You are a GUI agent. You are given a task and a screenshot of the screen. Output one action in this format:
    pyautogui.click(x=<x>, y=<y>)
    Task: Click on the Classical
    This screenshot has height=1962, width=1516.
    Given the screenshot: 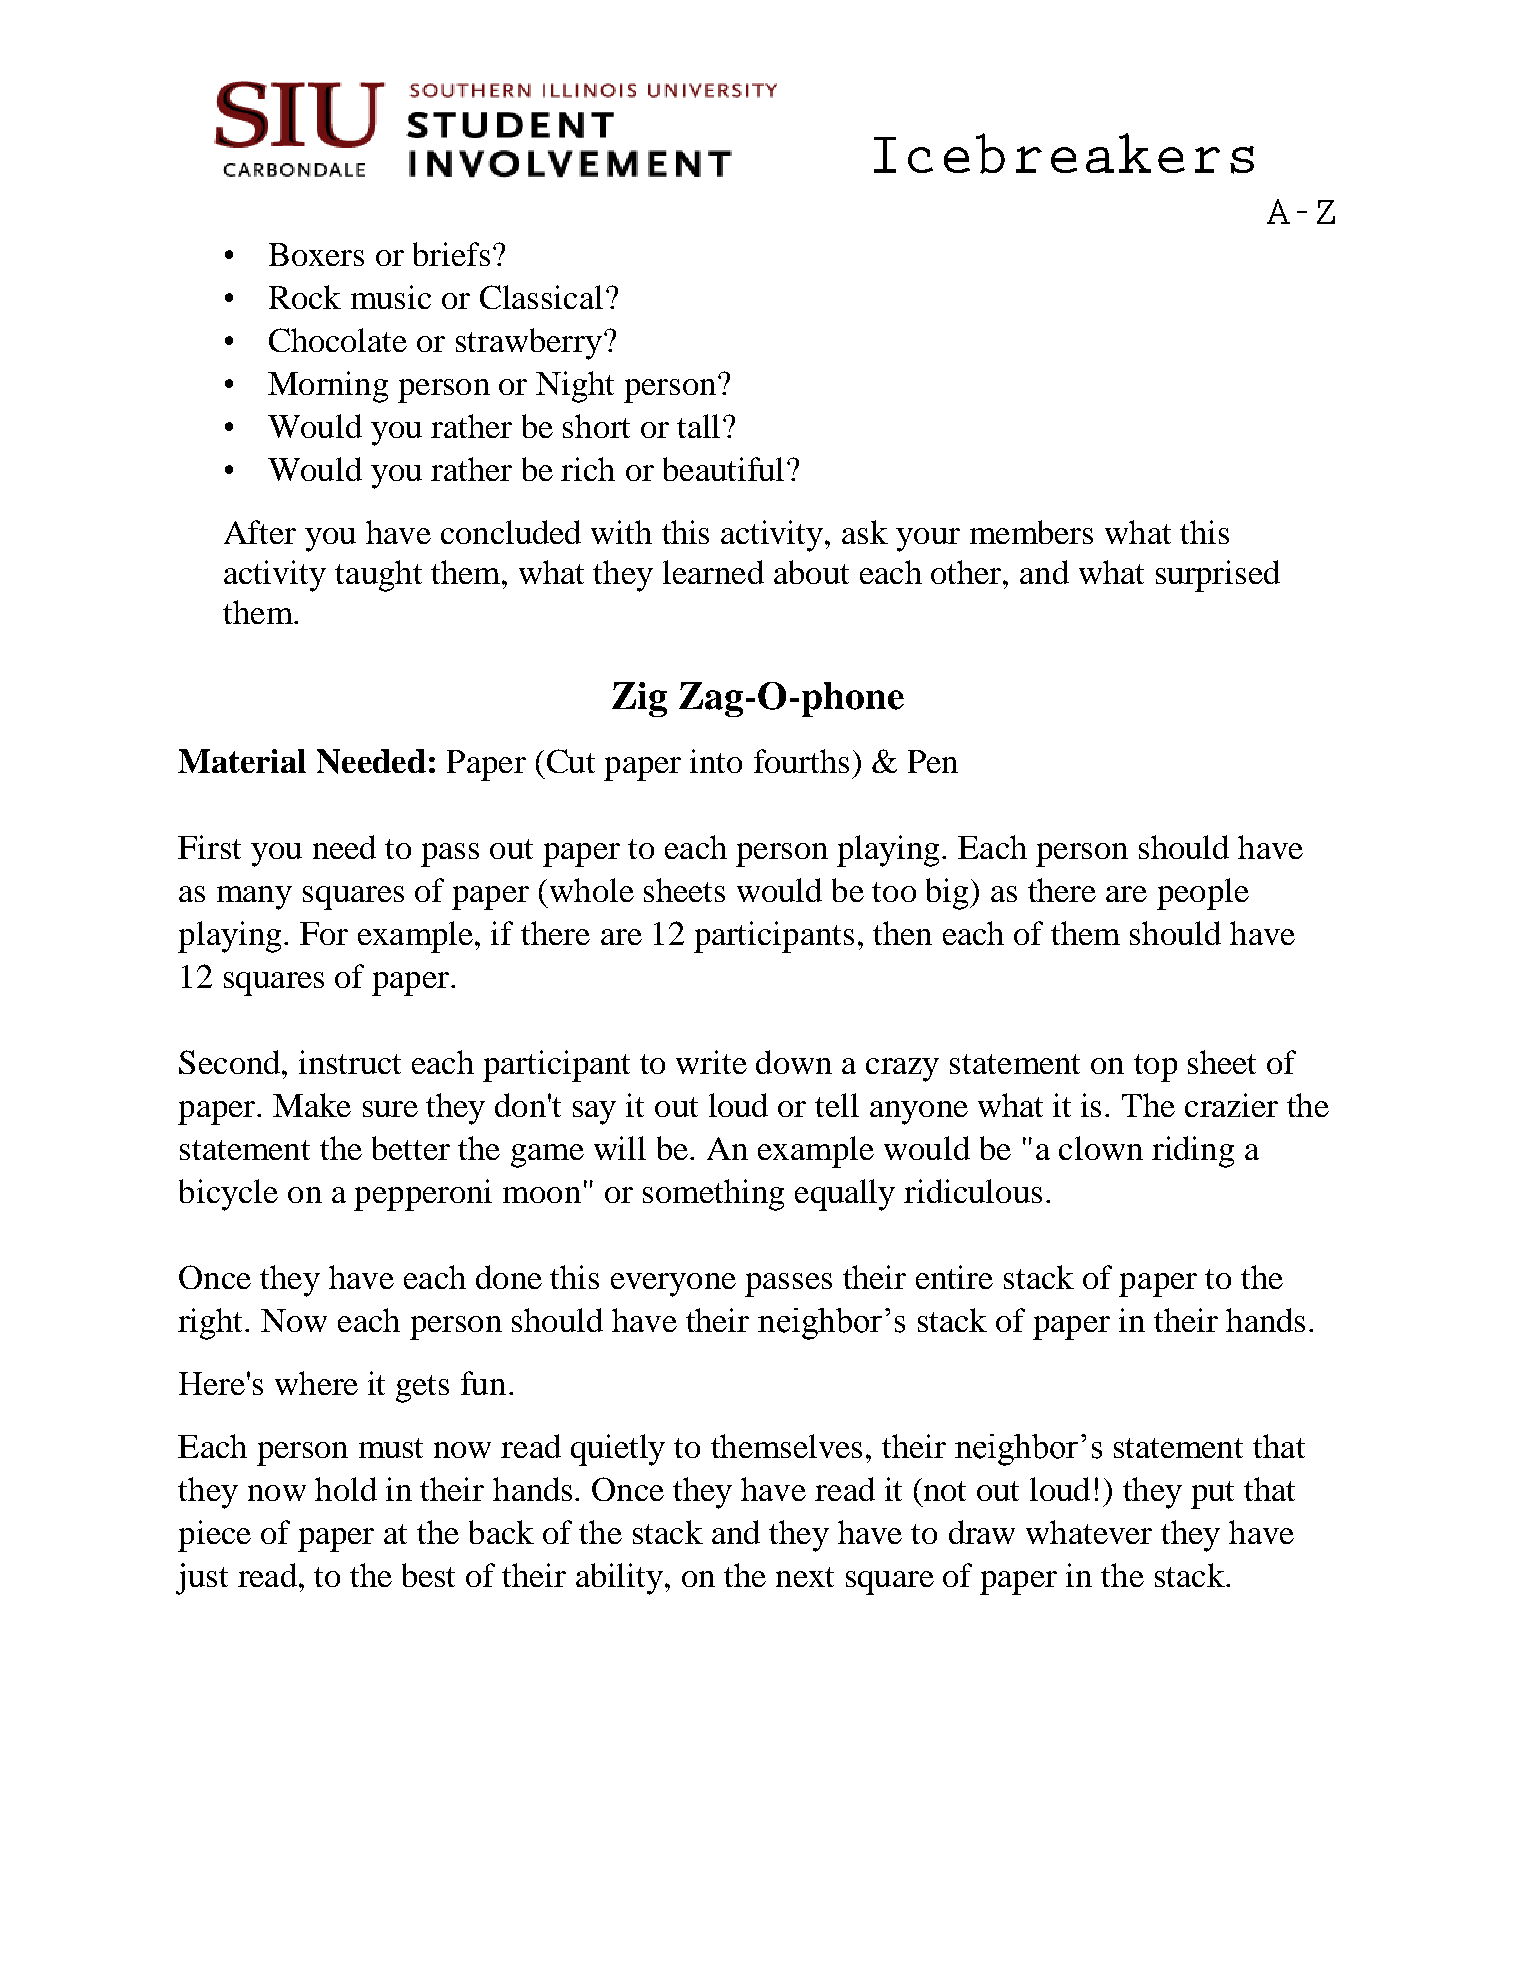 What is the action you would take?
    pyautogui.click(x=541, y=297)
